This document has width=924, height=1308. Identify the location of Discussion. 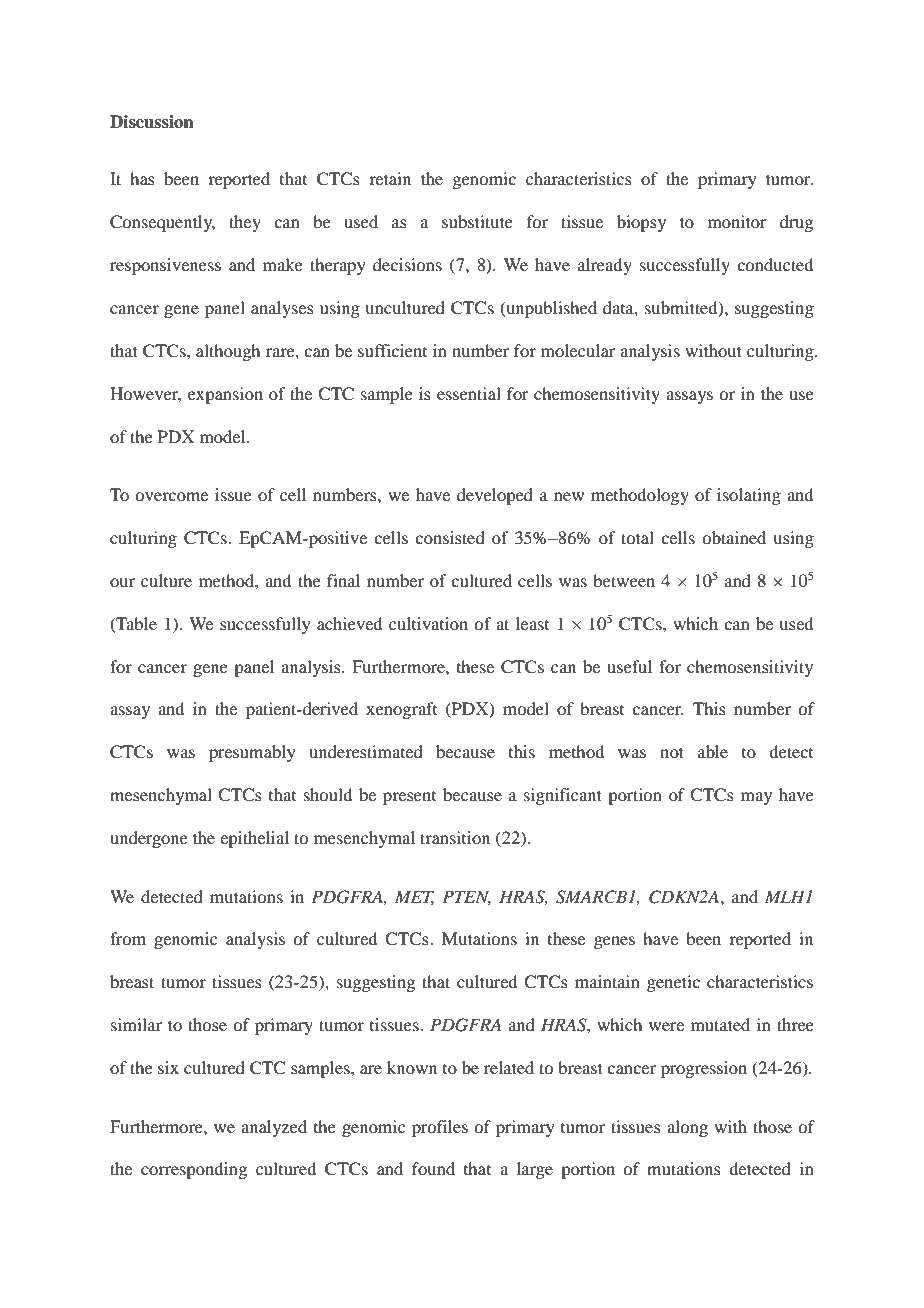
(152, 122).
